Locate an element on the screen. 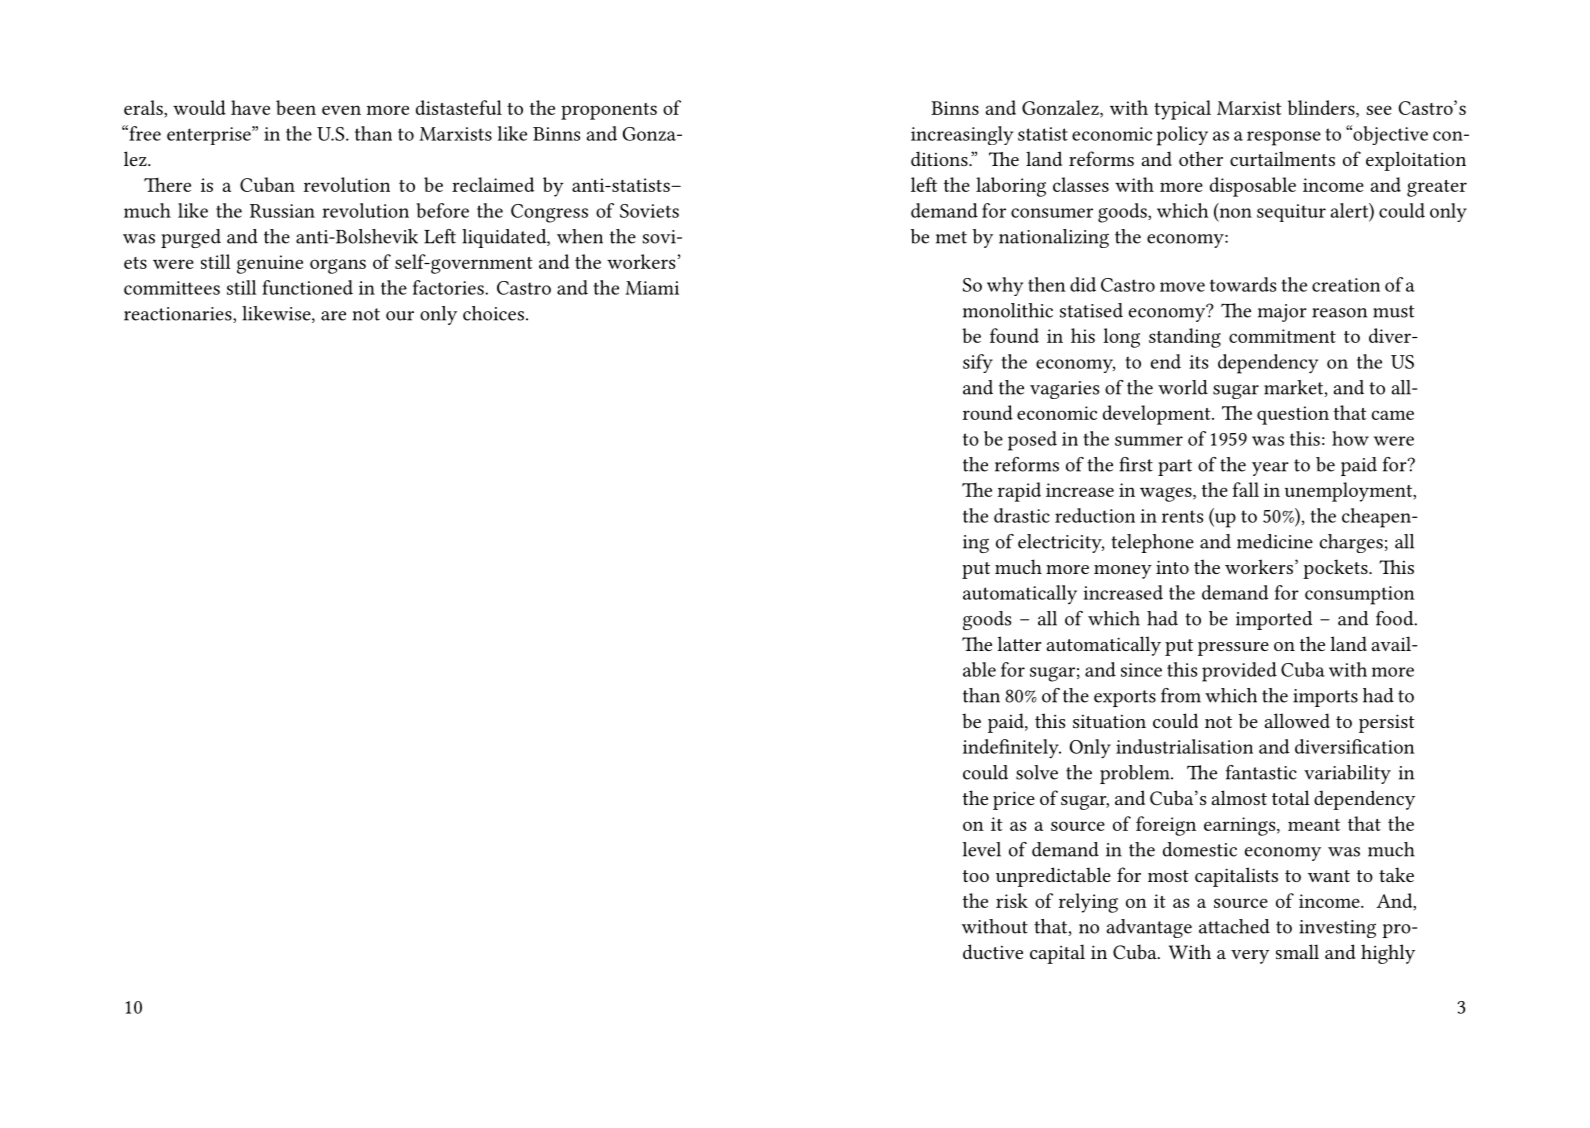 This screenshot has width=1590, height=1128. are is located at coordinates (333, 316).
